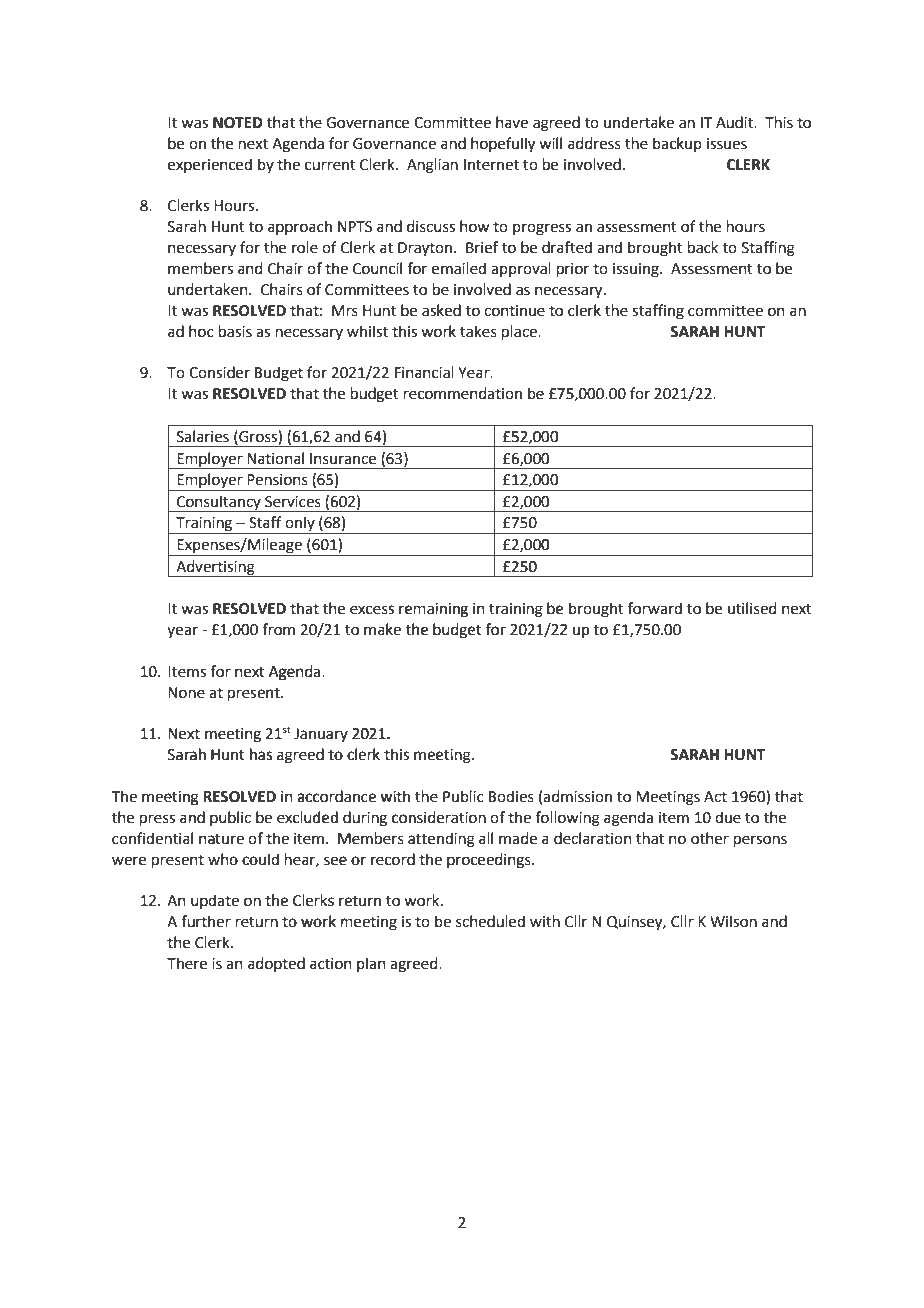 Image resolution: width=924 pixels, height=1308 pixels. What do you see at coordinates (201, 331) in the screenshot?
I see `hoc` at bounding box center [201, 331].
